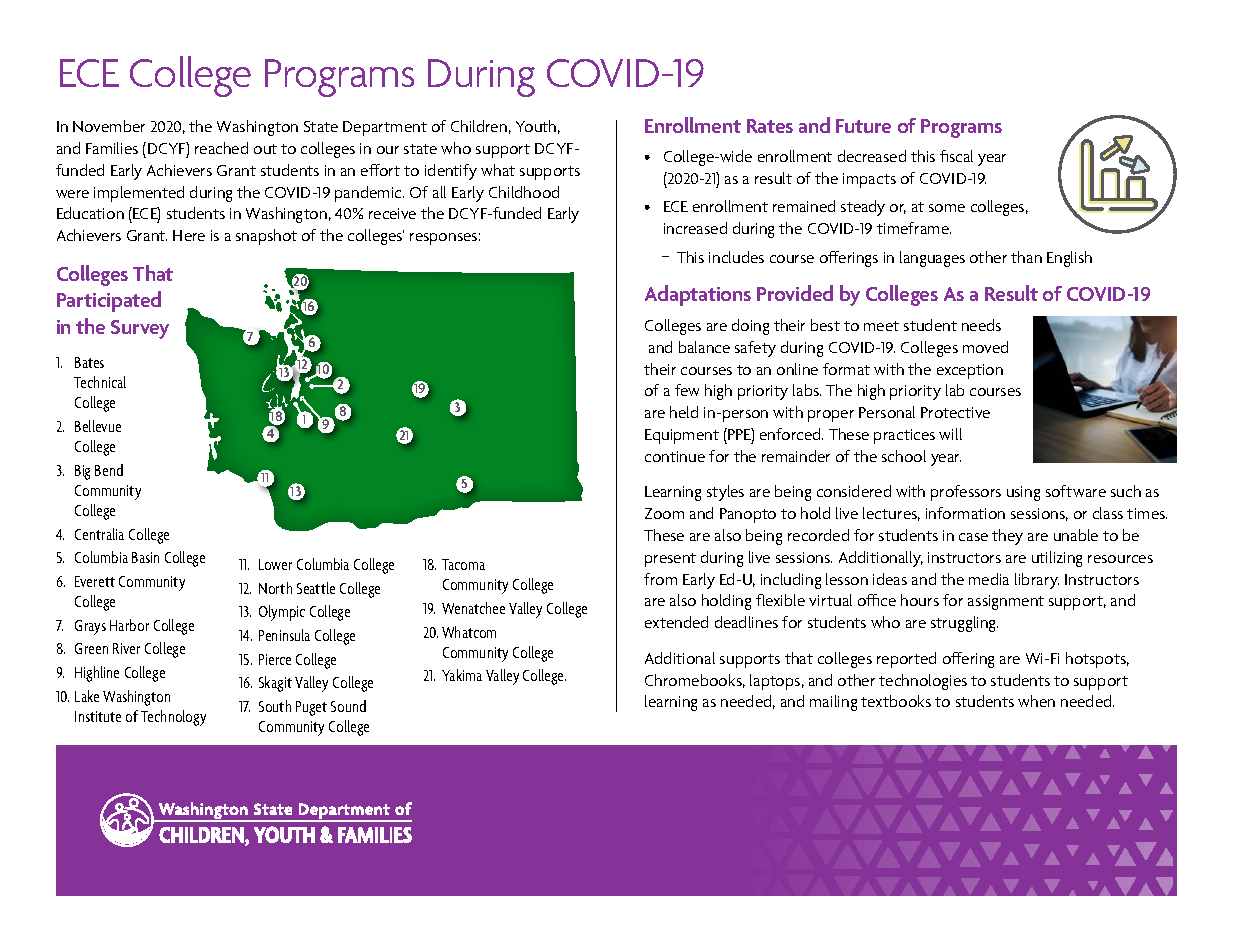 The width and height of the document is (1233, 952). What do you see at coordinates (221, 148) in the document?
I see `reached` at bounding box center [221, 148].
